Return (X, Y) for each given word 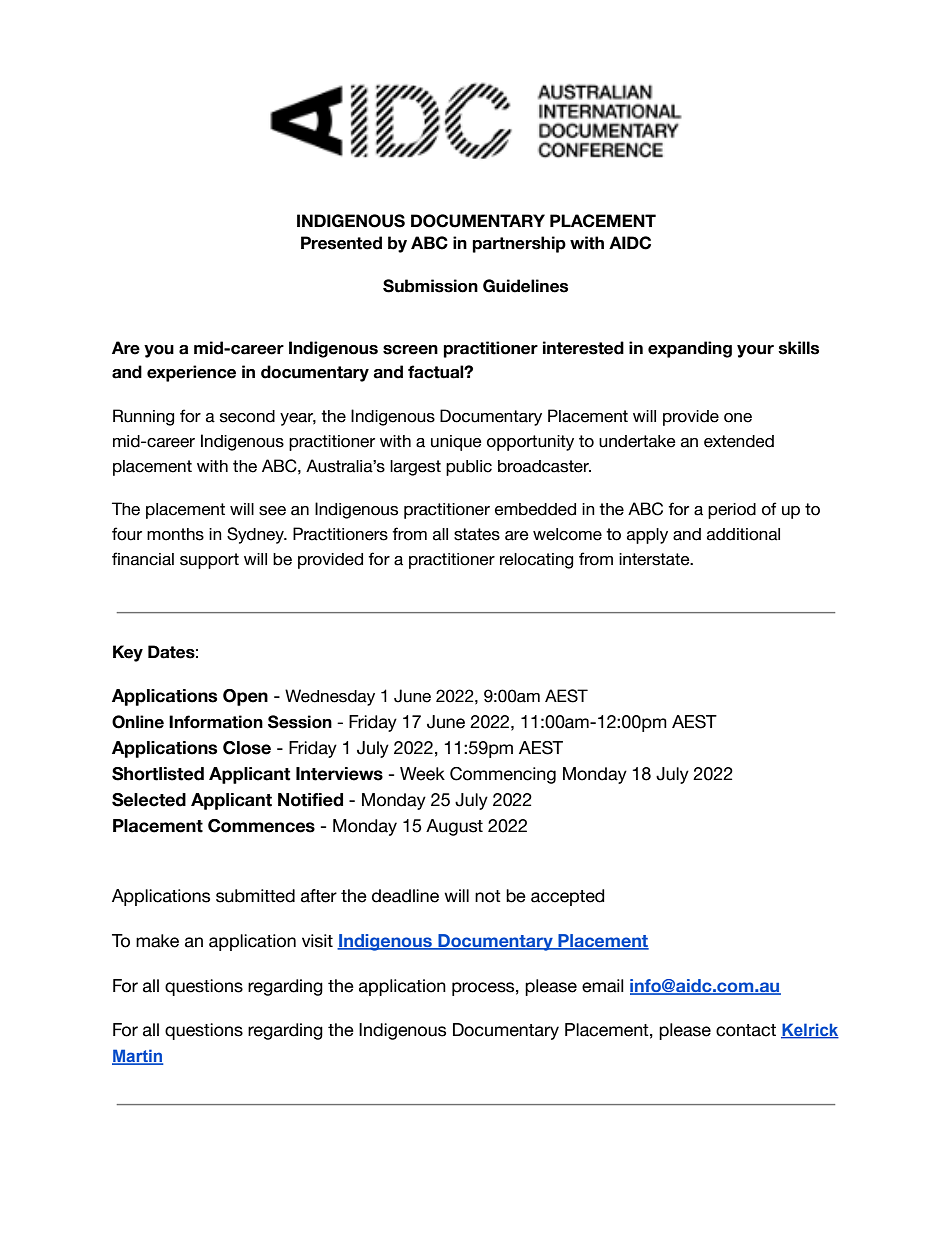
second (247, 416)
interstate (655, 559)
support (209, 561)
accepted (568, 897)
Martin (137, 1057)
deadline (405, 896)
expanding (690, 349)
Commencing (503, 775)
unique (456, 443)
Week (422, 774)
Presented (341, 243)
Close (247, 748)
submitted (255, 896)
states (477, 534)
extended (739, 441)
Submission (430, 286)
